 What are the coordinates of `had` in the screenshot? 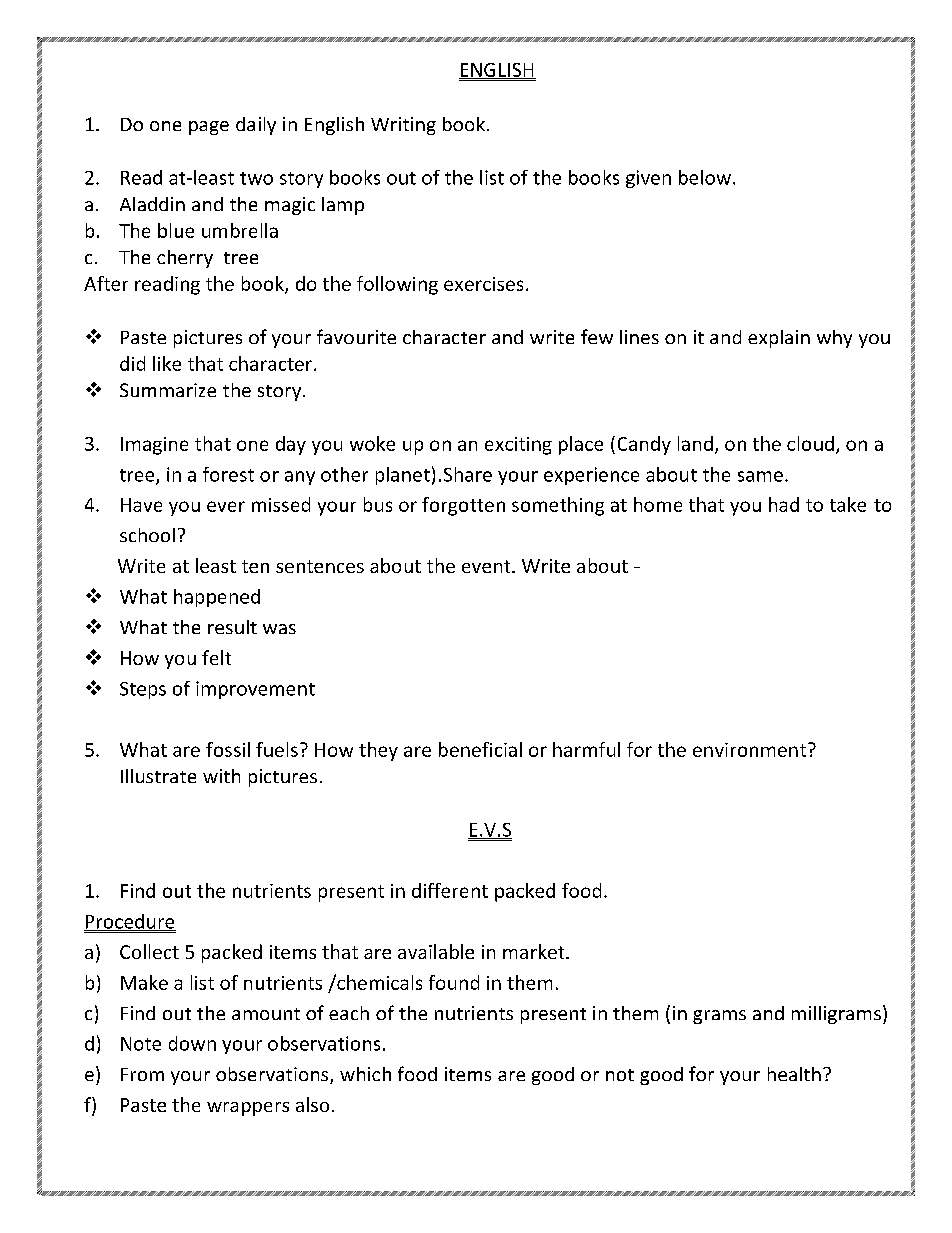 It's located at (784, 504).
